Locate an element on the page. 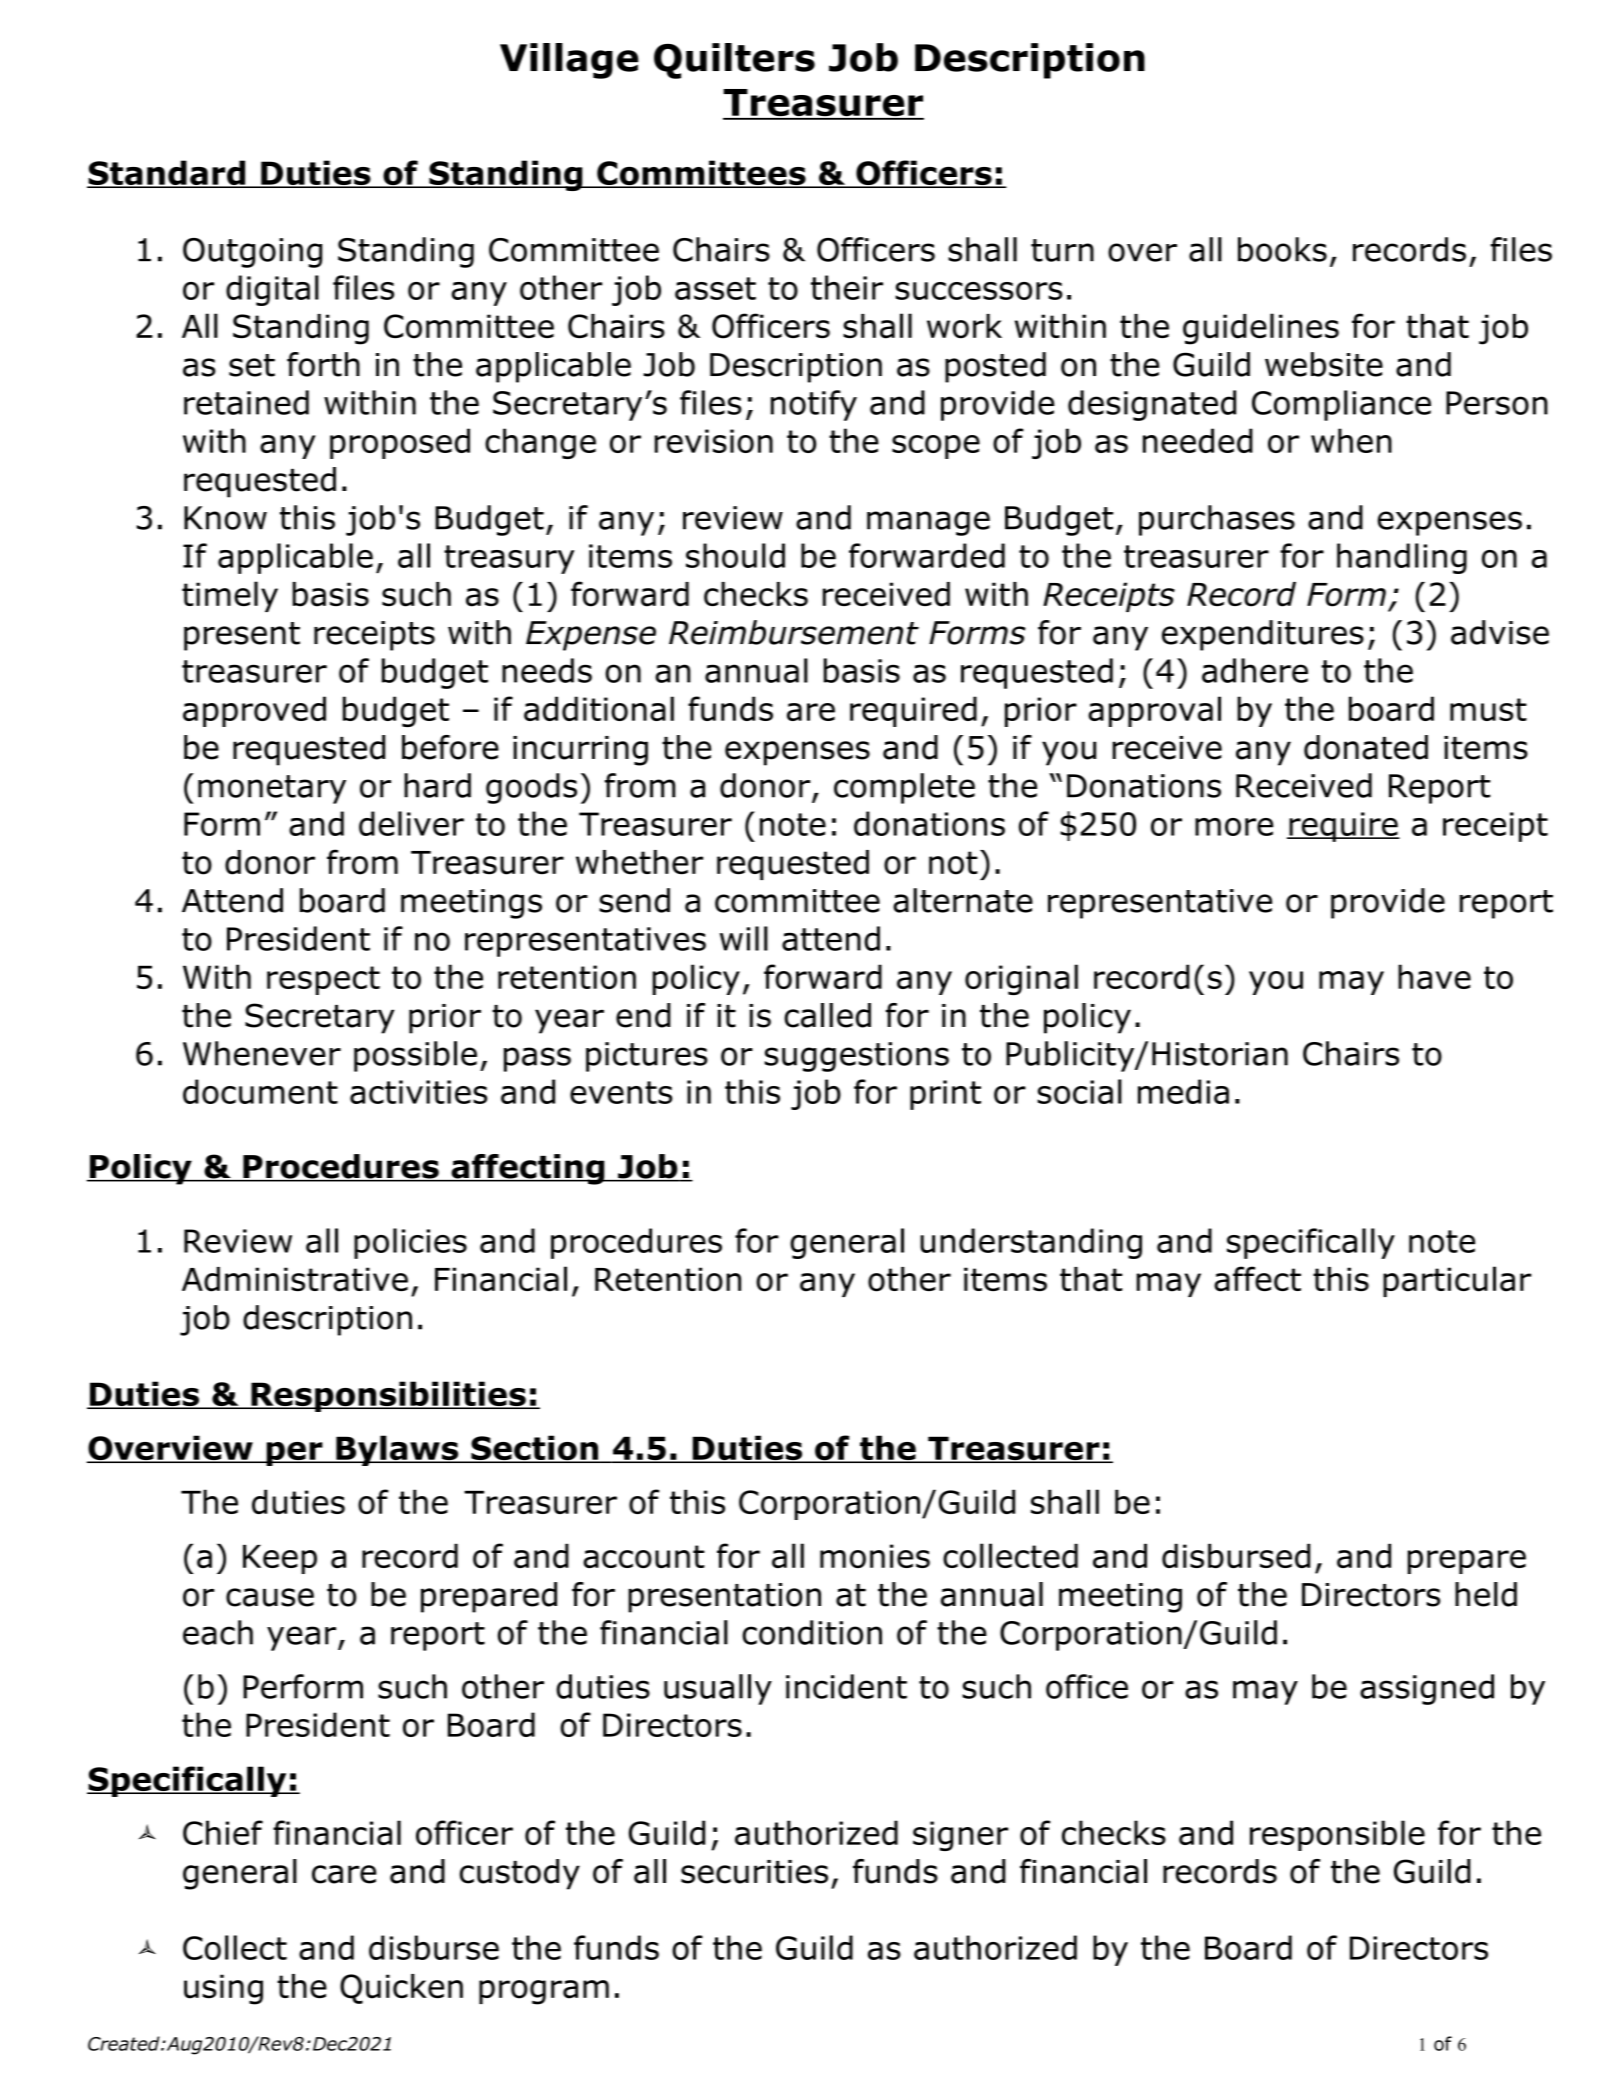  care is located at coordinates (344, 1874).
